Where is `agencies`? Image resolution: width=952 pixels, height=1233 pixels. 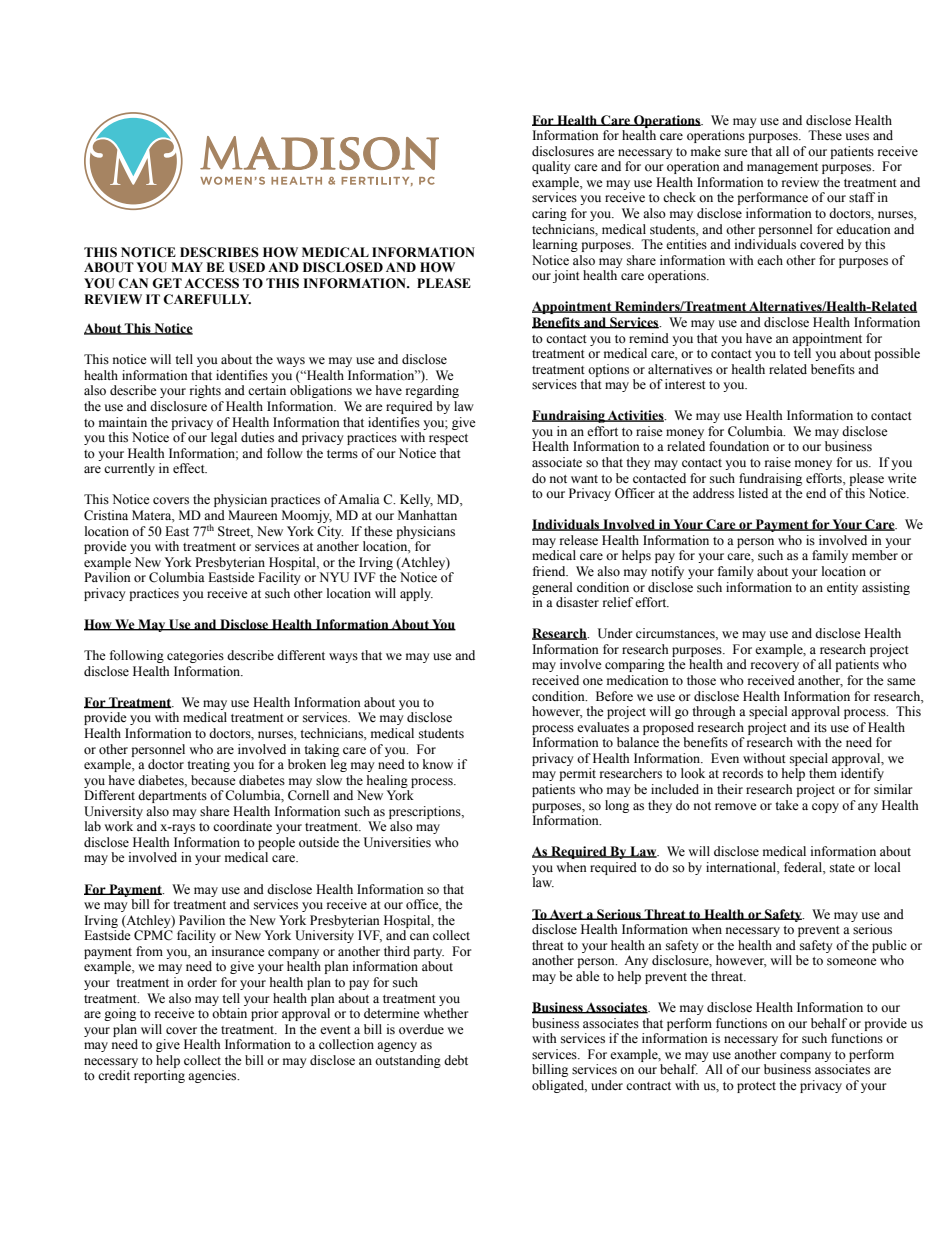
agencies is located at coordinates (213, 1076).
